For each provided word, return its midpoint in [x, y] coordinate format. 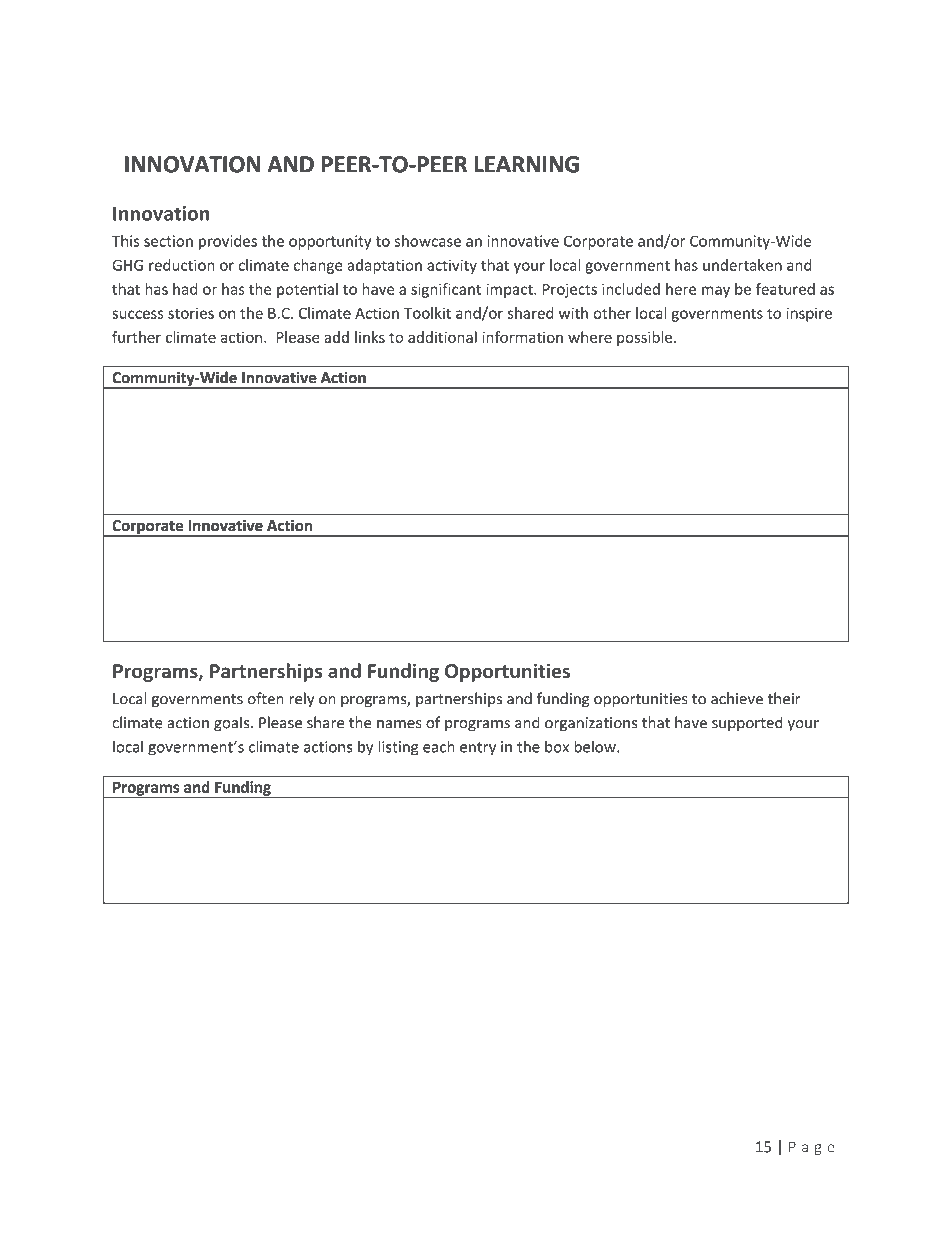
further [136, 337]
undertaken [742, 265]
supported [747, 724]
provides [228, 242]
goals [233, 724]
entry [478, 749]
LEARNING [527, 164]
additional [442, 337]
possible [644, 338]
